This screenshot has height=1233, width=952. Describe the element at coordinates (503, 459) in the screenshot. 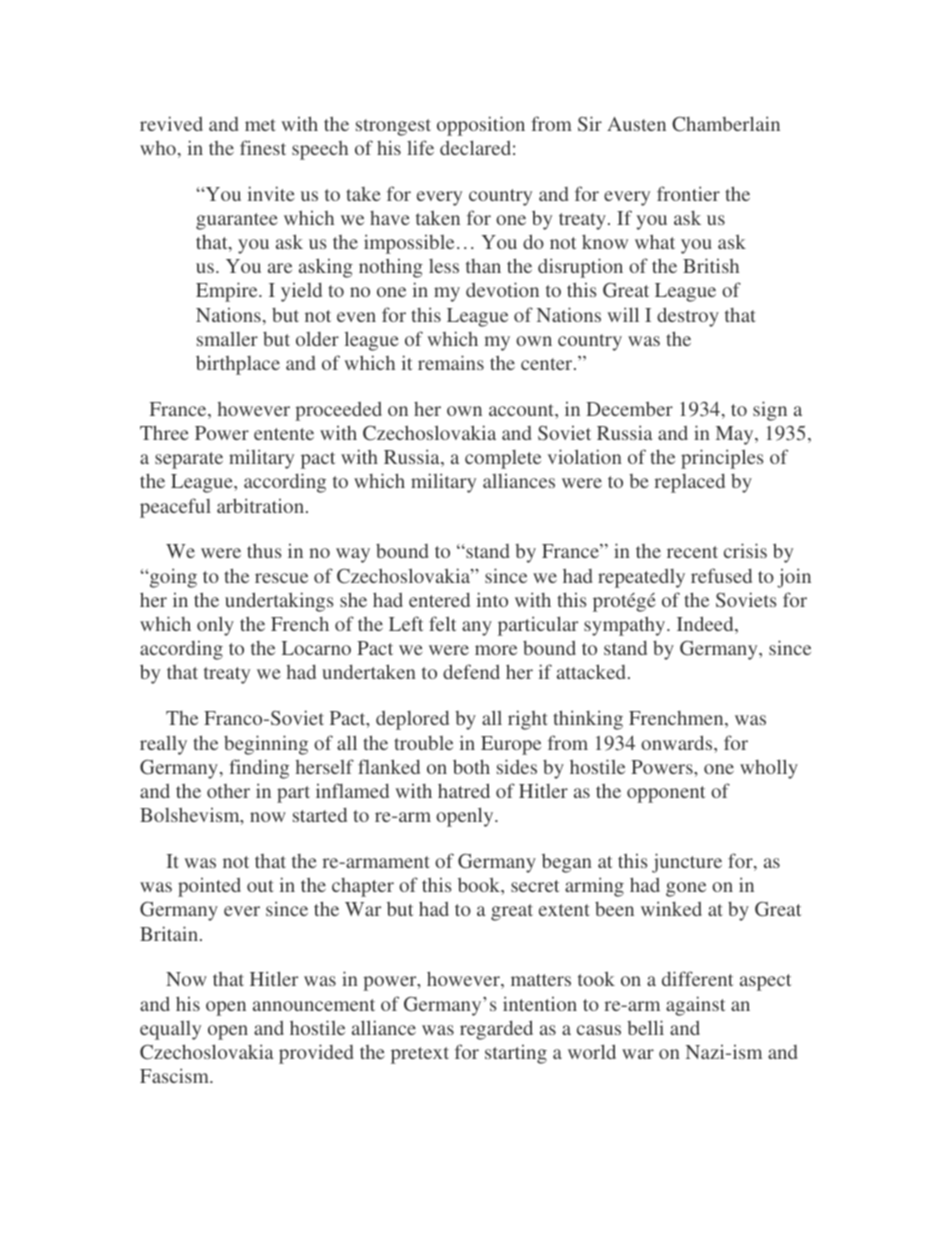

I see `complete` at that location.
